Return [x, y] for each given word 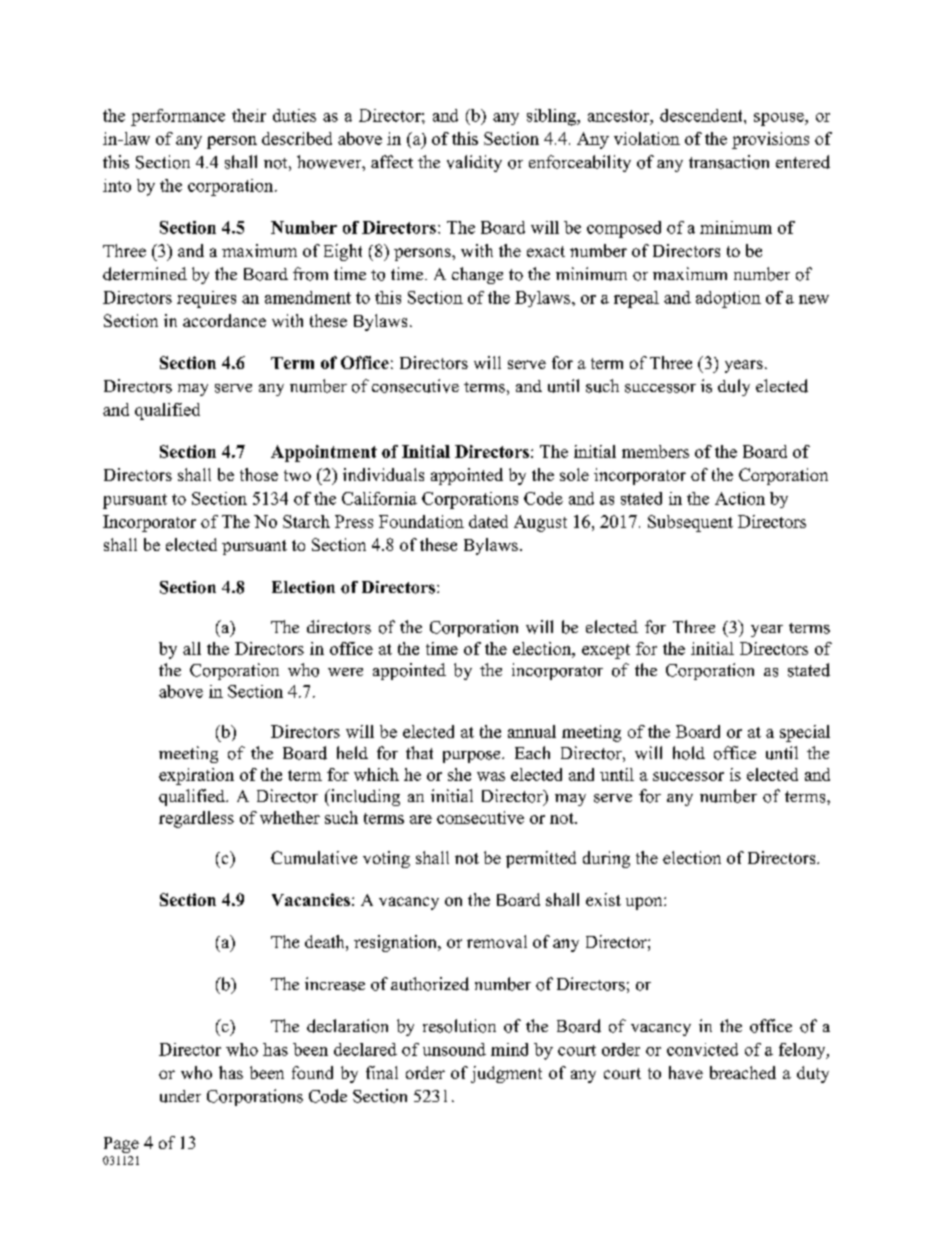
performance [178, 117]
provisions [770, 140]
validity [474, 163]
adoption [728, 299]
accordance [224, 320]
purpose [473, 757]
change [477, 275]
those [259, 474]
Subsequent [690, 523]
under [180, 1096]
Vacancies [311, 899]
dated [488, 521]
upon [645, 903]
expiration [196, 776]
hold [689, 753]
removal [497, 941]
